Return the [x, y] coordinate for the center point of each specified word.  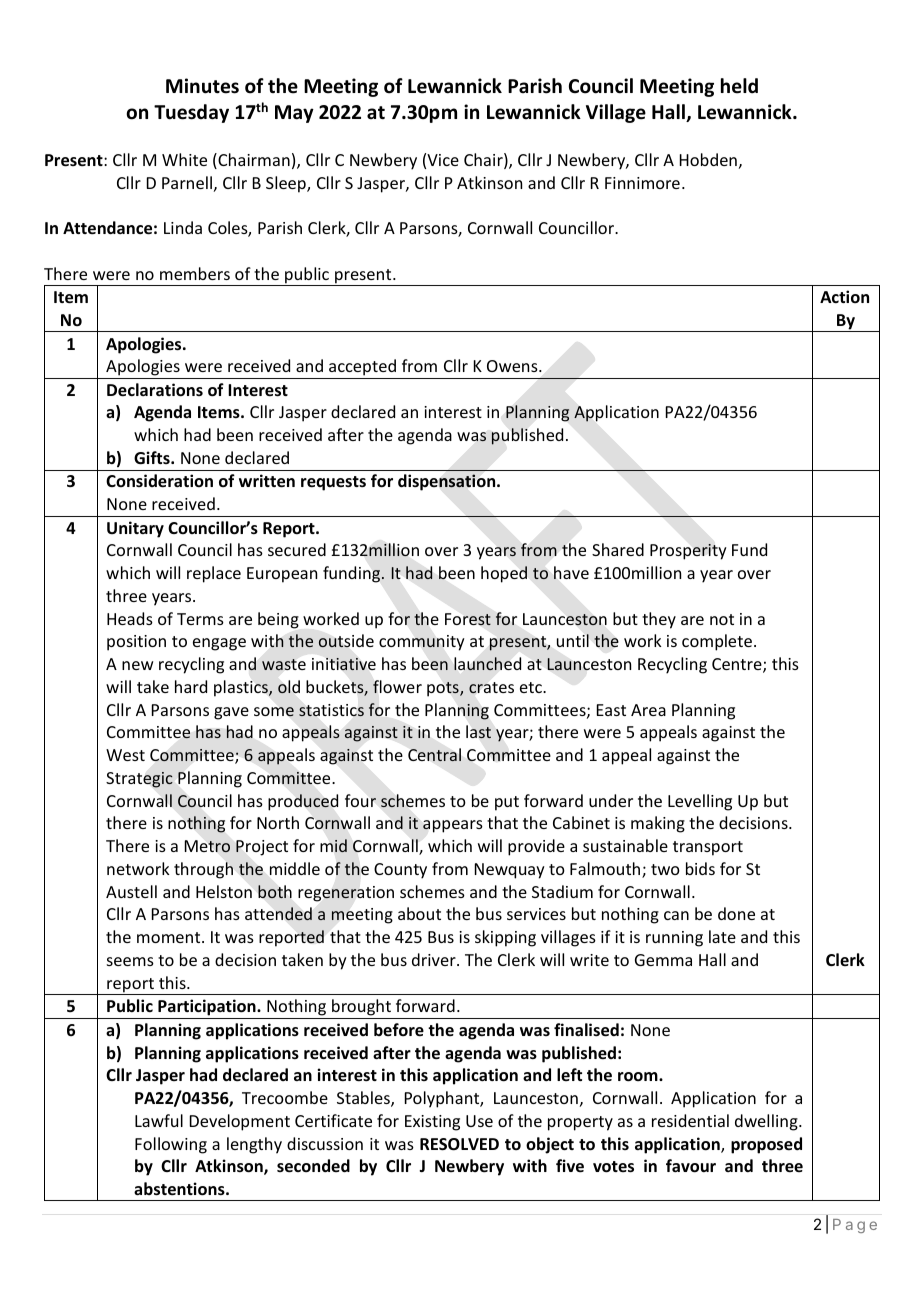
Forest [468, 619]
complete [717, 642]
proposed [766, 1145]
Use [479, 1121]
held [739, 86]
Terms [200, 619]
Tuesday [191, 113]
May [294, 114]
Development [240, 1122]
